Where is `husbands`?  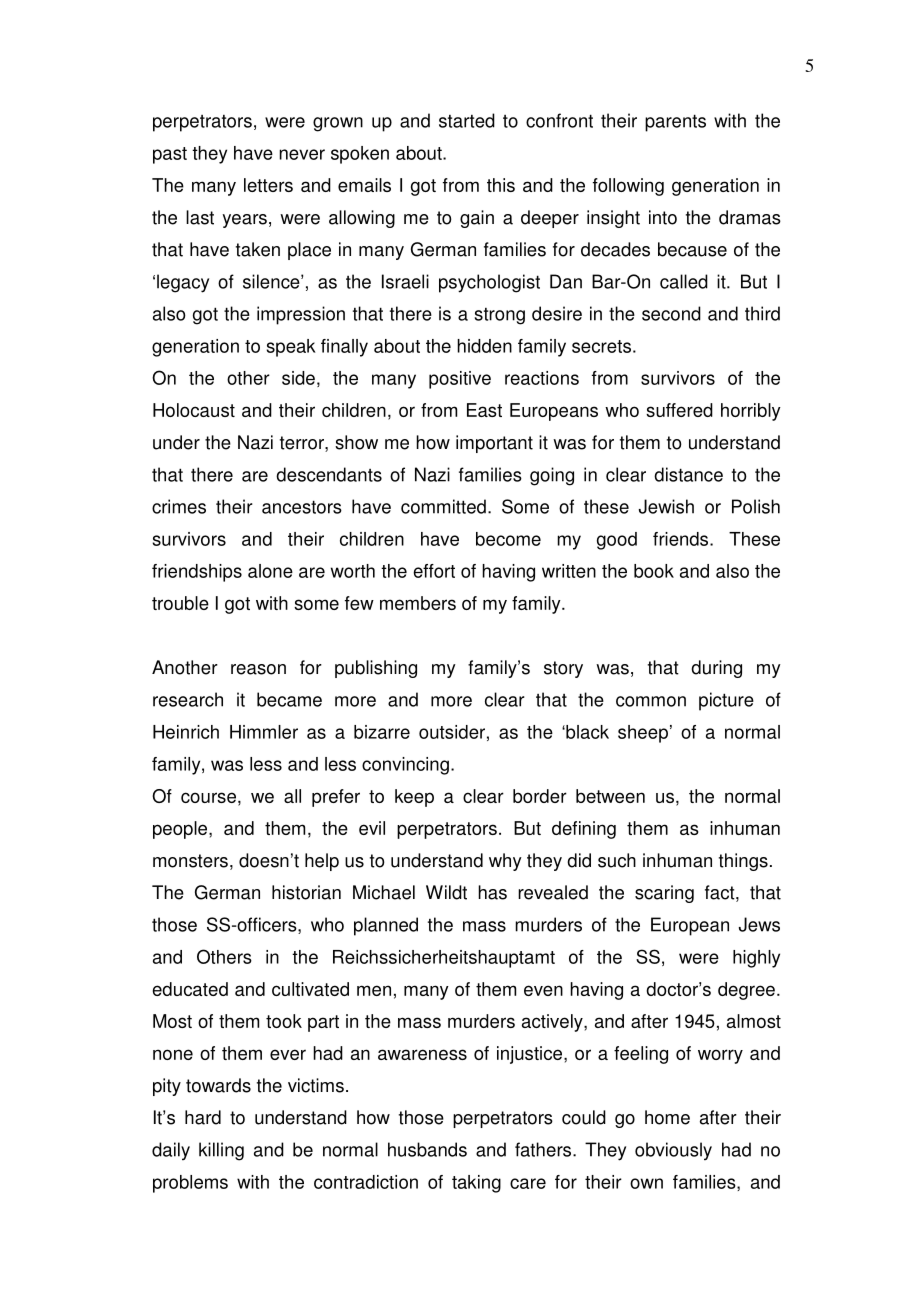 husbands is located at coordinates (427, 1149).
